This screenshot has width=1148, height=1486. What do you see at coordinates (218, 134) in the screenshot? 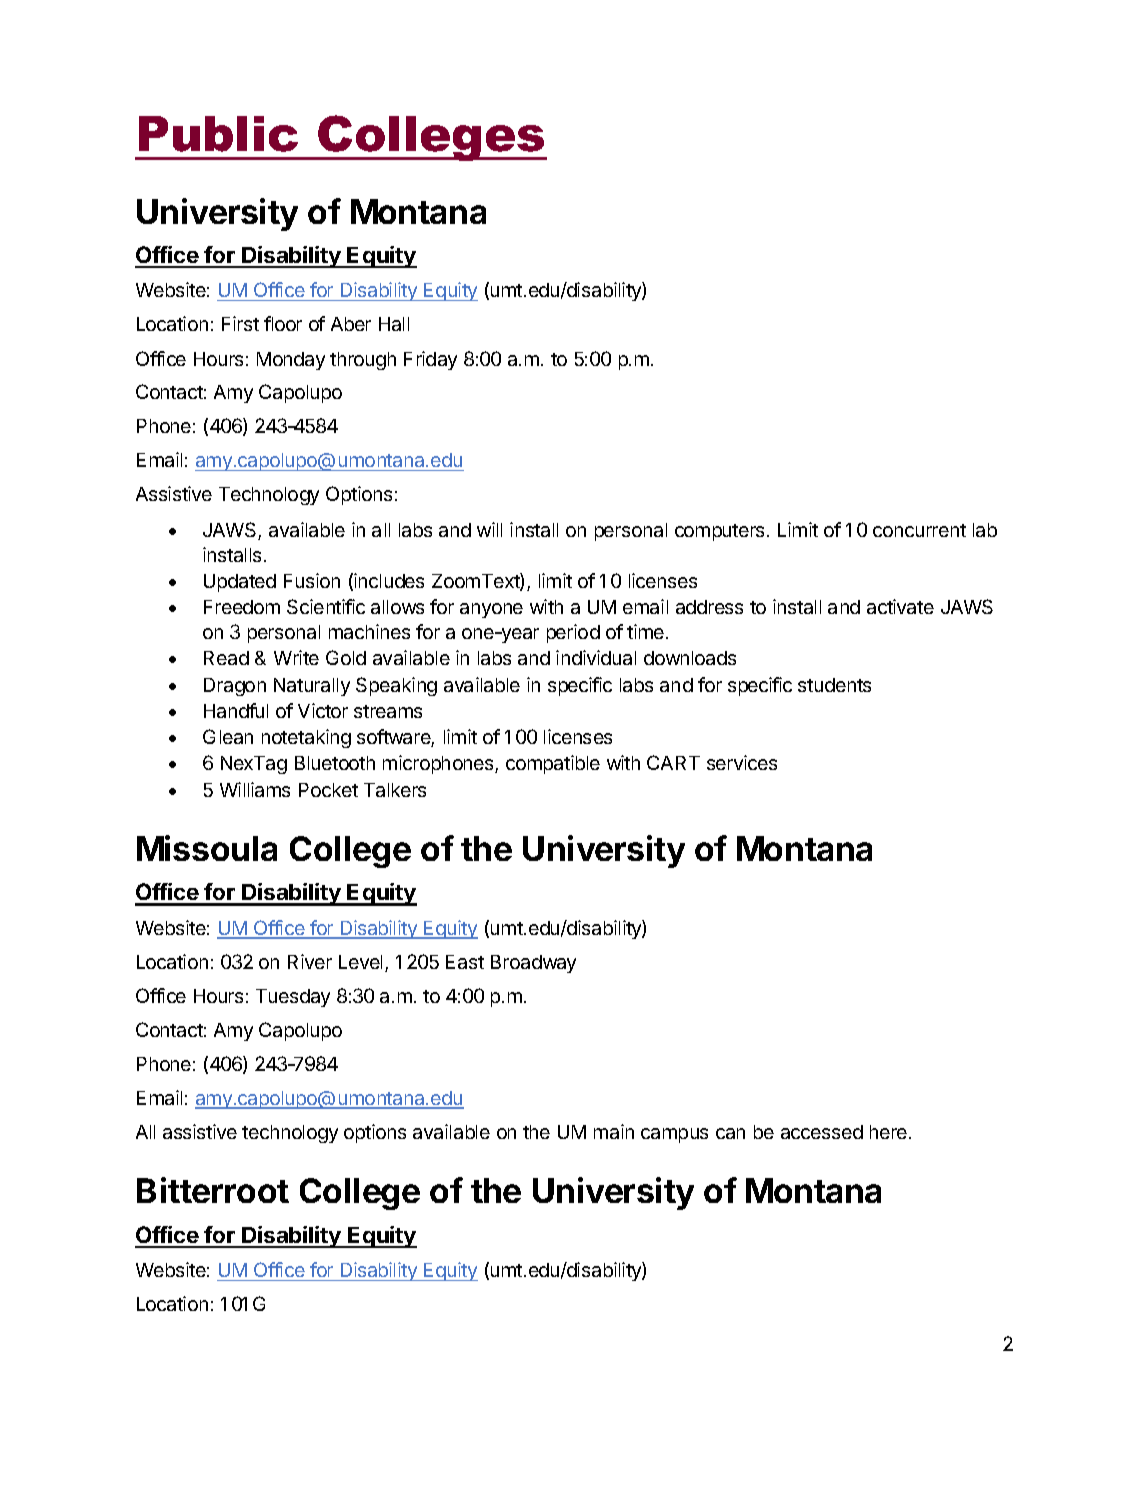
I see `Public` at bounding box center [218, 134].
